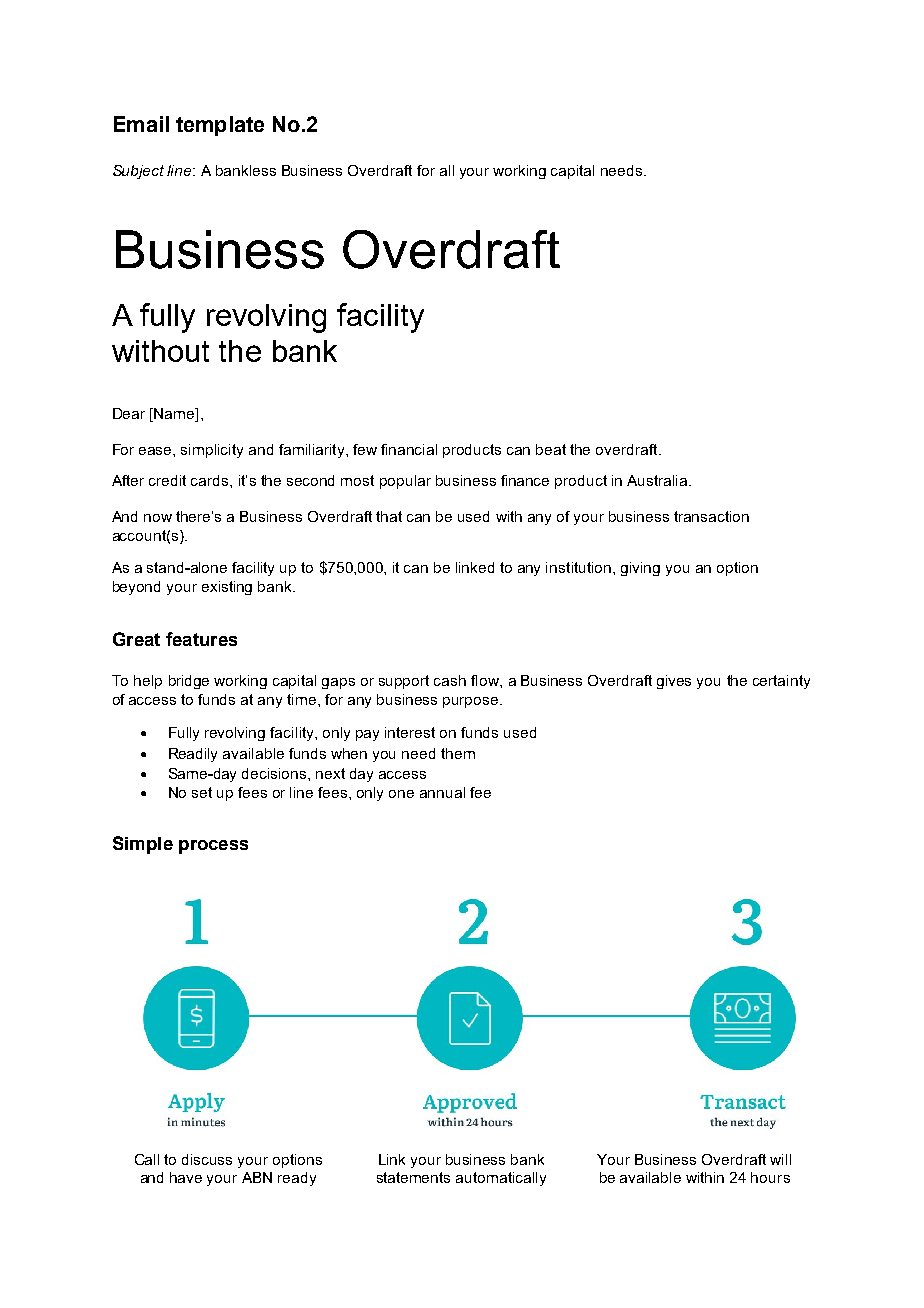  What do you see at coordinates (211, 480) in the image?
I see `cards` at bounding box center [211, 480].
